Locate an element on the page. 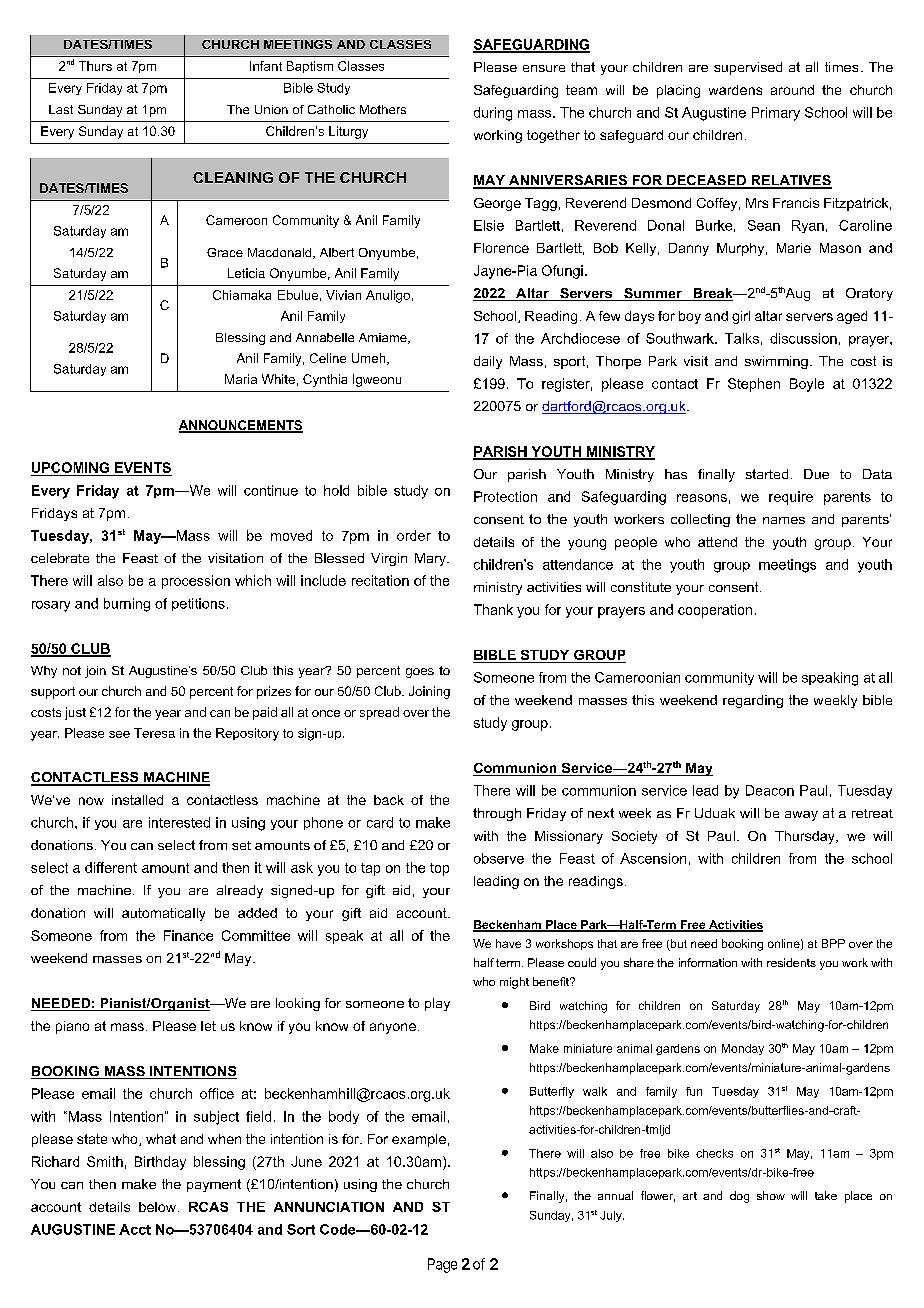  Acct is located at coordinates (135, 1229).
